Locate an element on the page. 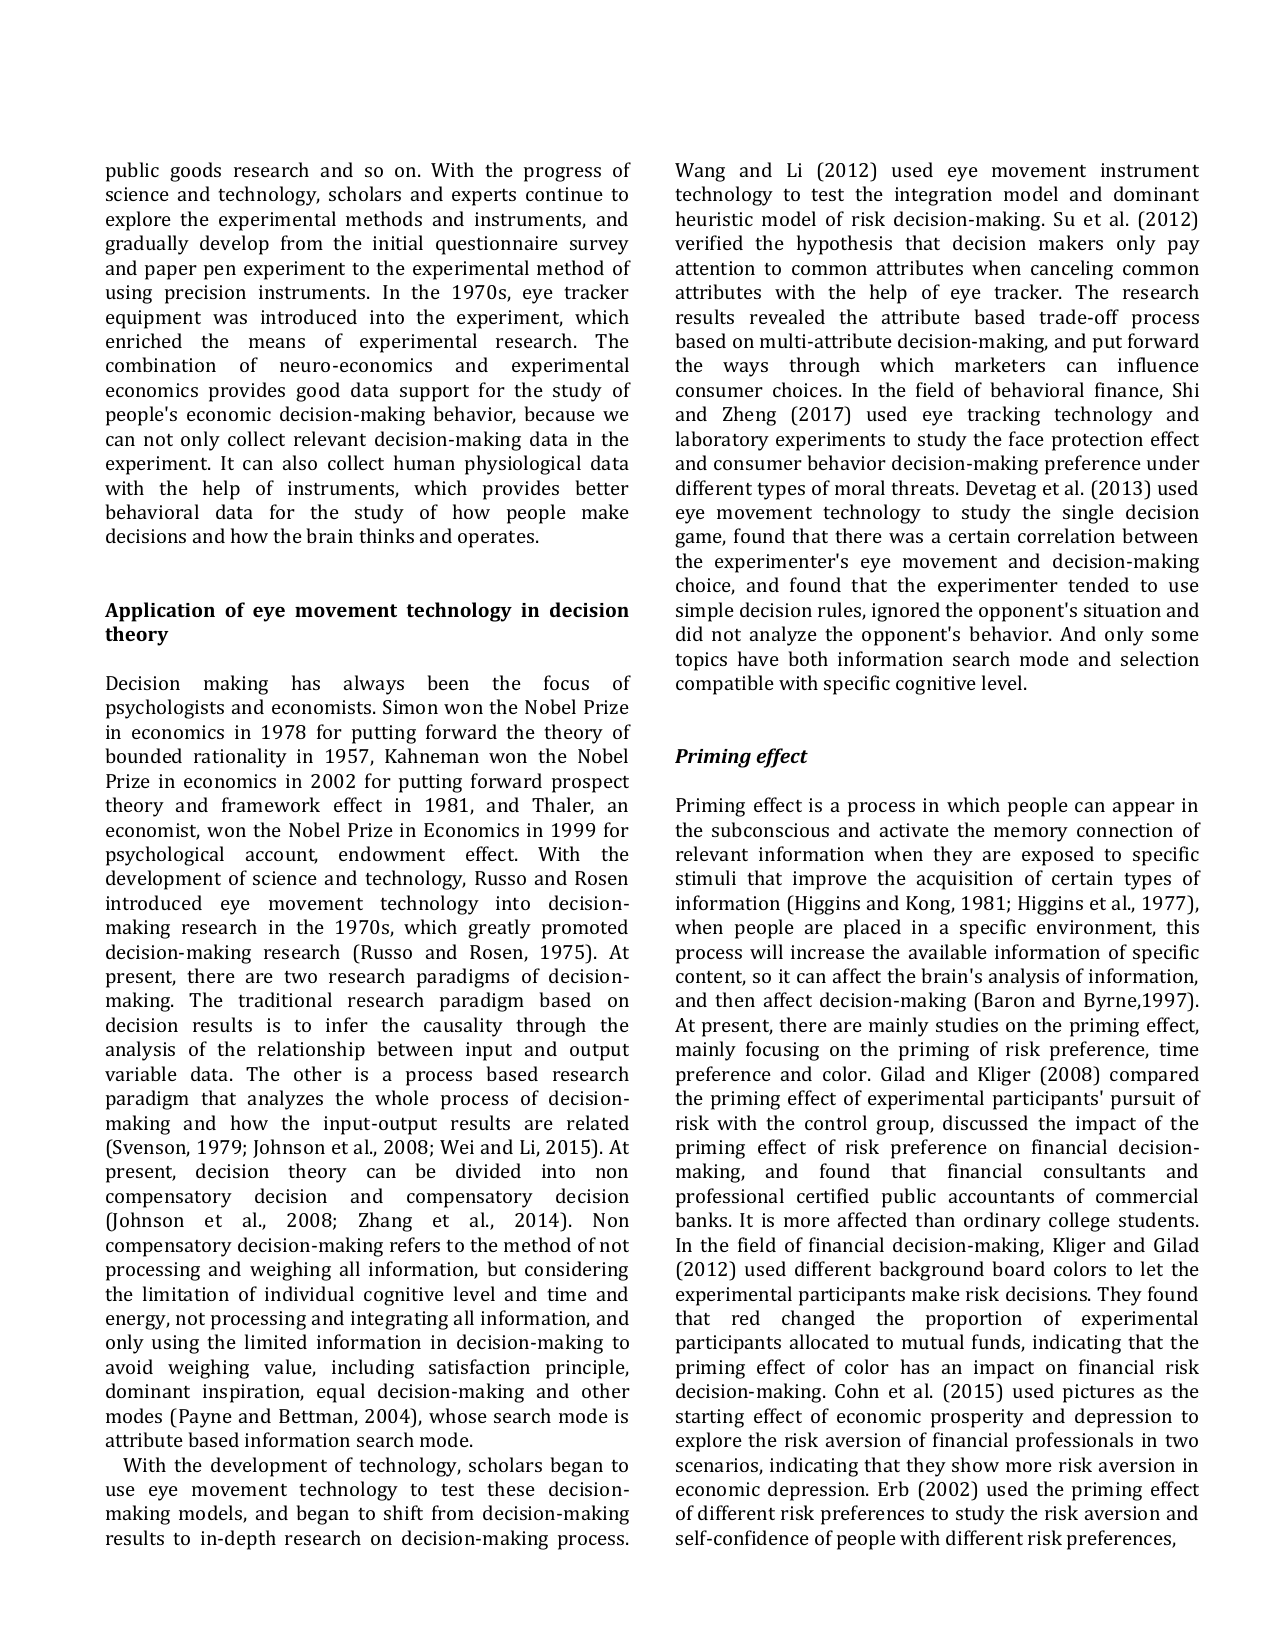 The width and height of the image is (1275, 1650). consultants is located at coordinates (1094, 1170).
